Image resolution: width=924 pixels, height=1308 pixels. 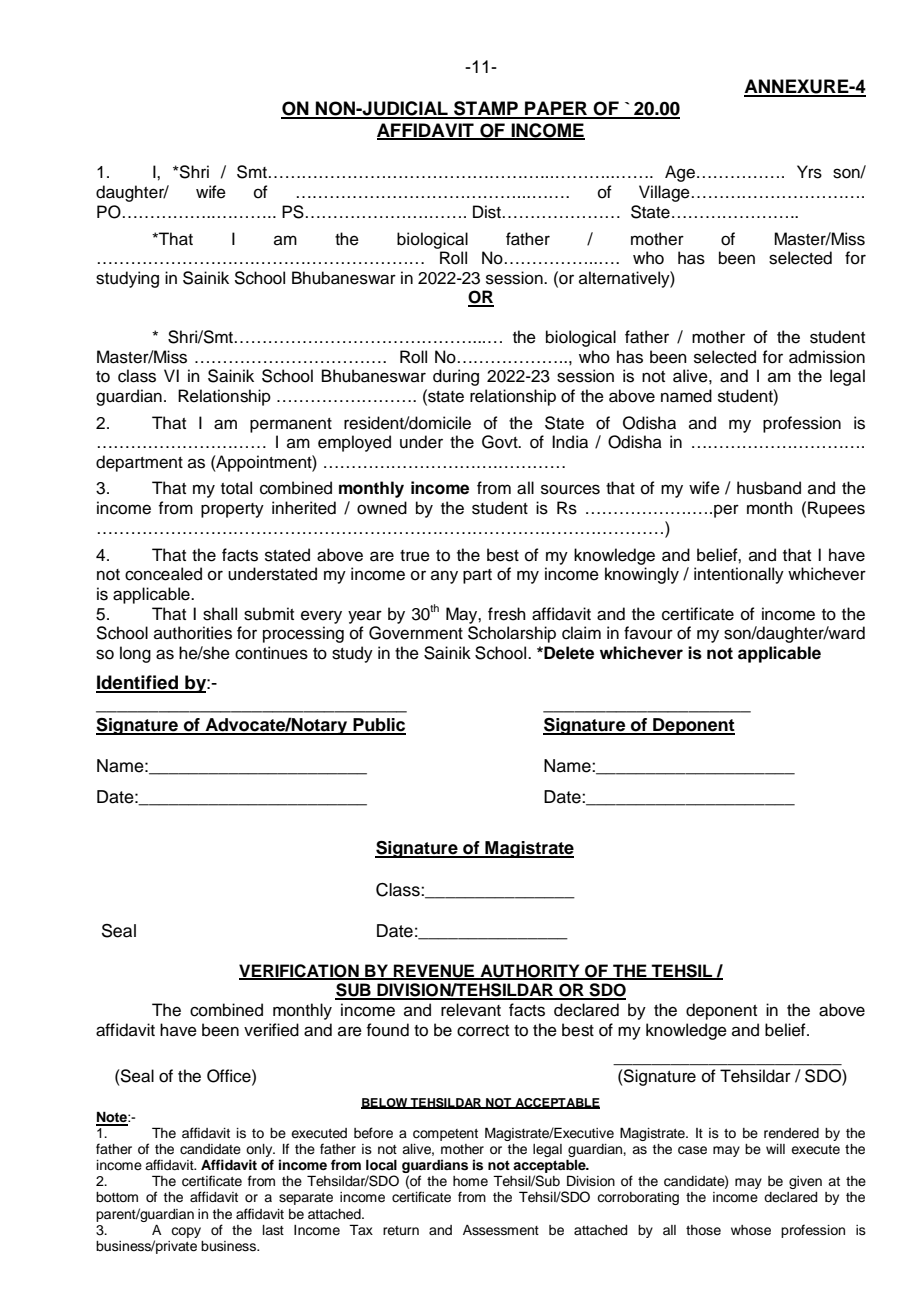 What do you see at coordinates (530, 971) in the screenshot?
I see `AUTHORITY` at bounding box center [530, 971].
